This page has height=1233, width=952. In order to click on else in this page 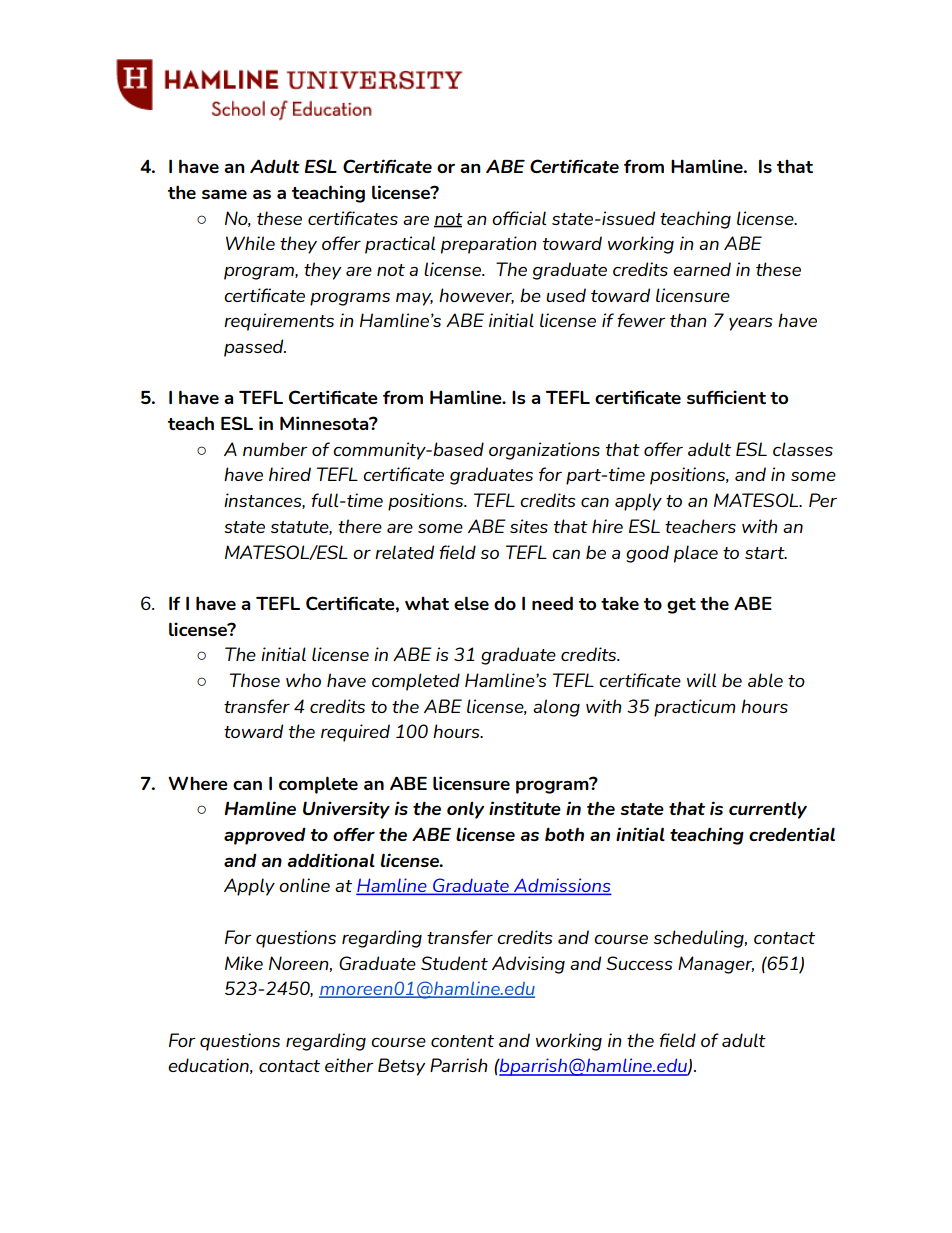, I will do `click(471, 603)`.
